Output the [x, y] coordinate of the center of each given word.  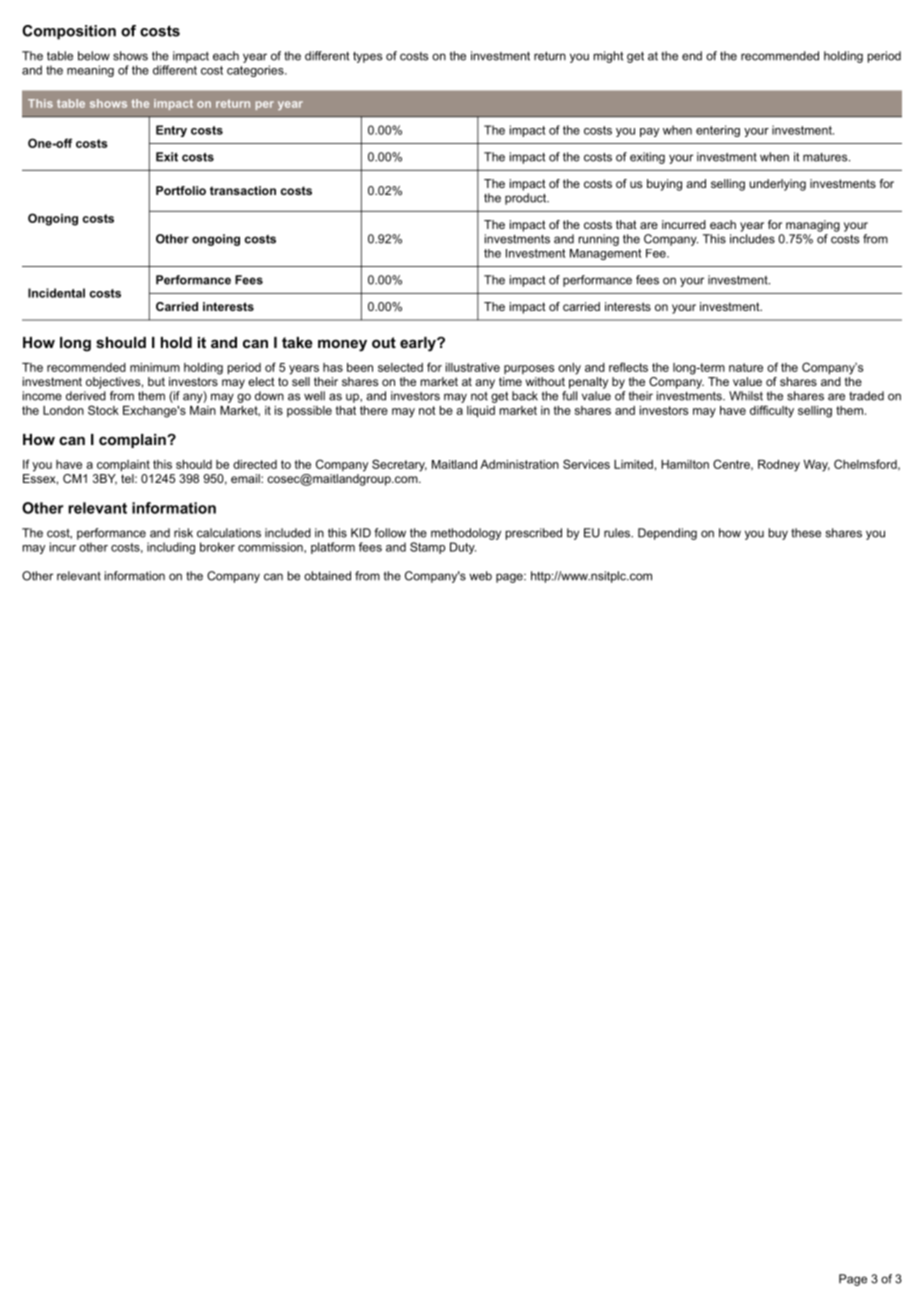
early [419, 344]
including [171, 548]
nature [746, 367]
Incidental [56, 293]
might [608, 57]
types [368, 57]
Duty [463, 548]
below [94, 56]
